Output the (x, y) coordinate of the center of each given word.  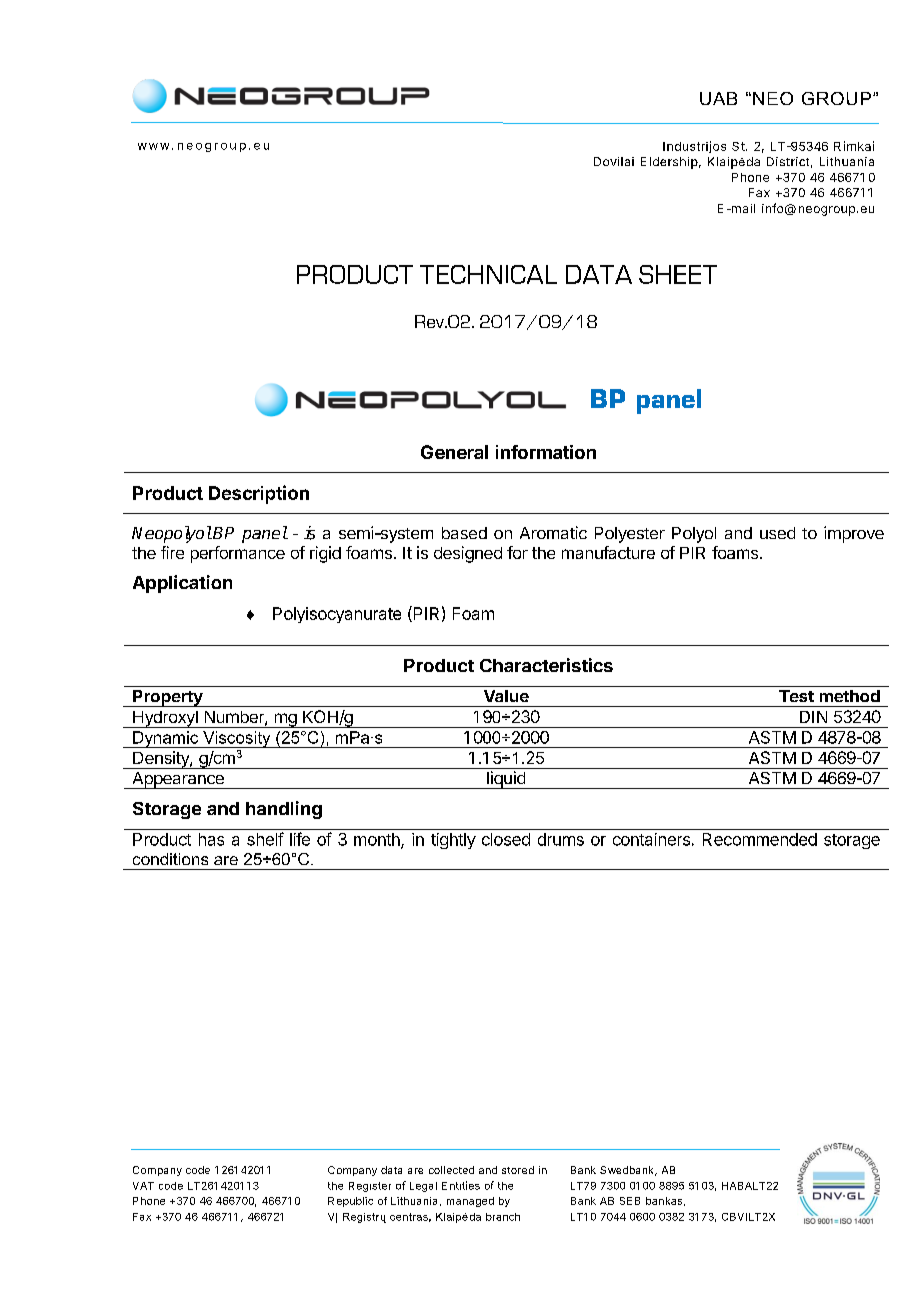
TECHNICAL (488, 274)
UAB (718, 98)
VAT (143, 1186)
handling (284, 810)
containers (651, 839)
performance (238, 554)
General (454, 452)
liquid (506, 780)
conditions (170, 859)
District (788, 161)
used (777, 533)
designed (468, 554)
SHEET (678, 274)
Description (259, 494)
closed (506, 839)
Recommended (760, 839)
